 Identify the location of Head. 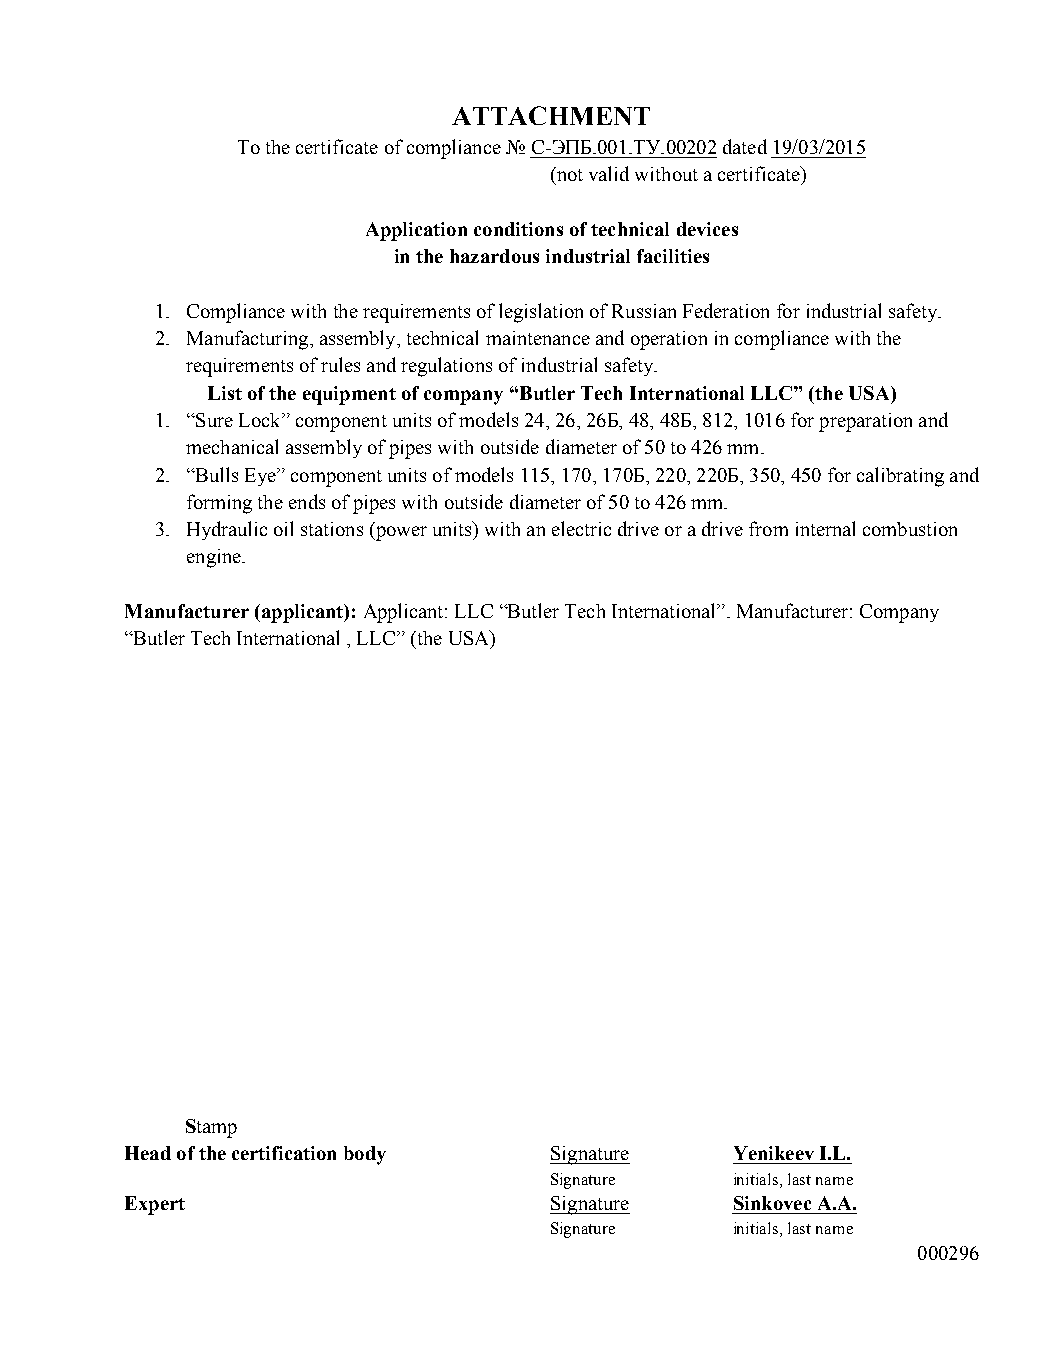
(148, 1153).
